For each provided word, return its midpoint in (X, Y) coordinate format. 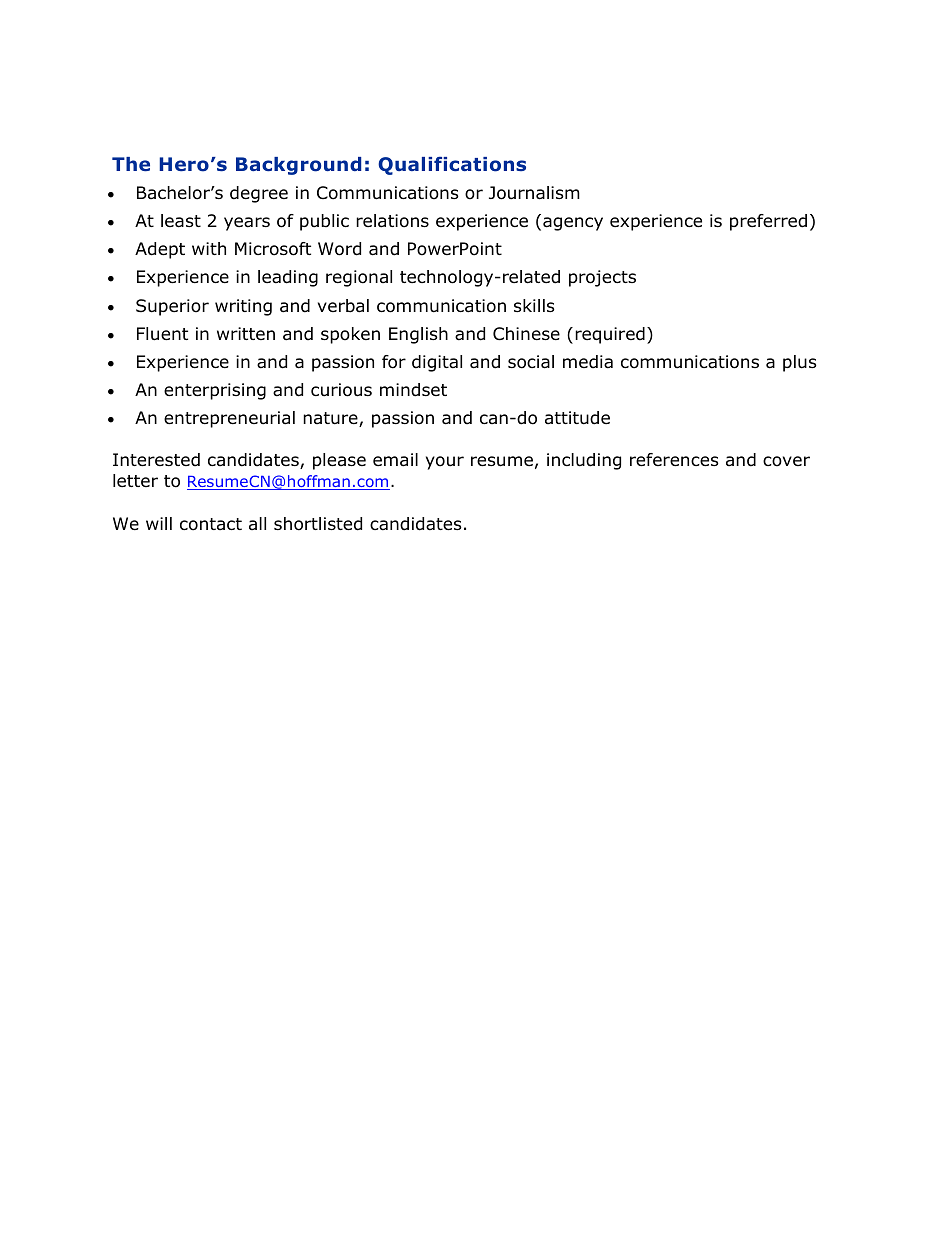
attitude (577, 418)
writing (243, 307)
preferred (768, 222)
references (674, 460)
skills (534, 305)
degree (259, 194)
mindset (413, 390)
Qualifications (452, 165)
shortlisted (318, 524)
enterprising (215, 391)
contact (211, 524)
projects (602, 278)
